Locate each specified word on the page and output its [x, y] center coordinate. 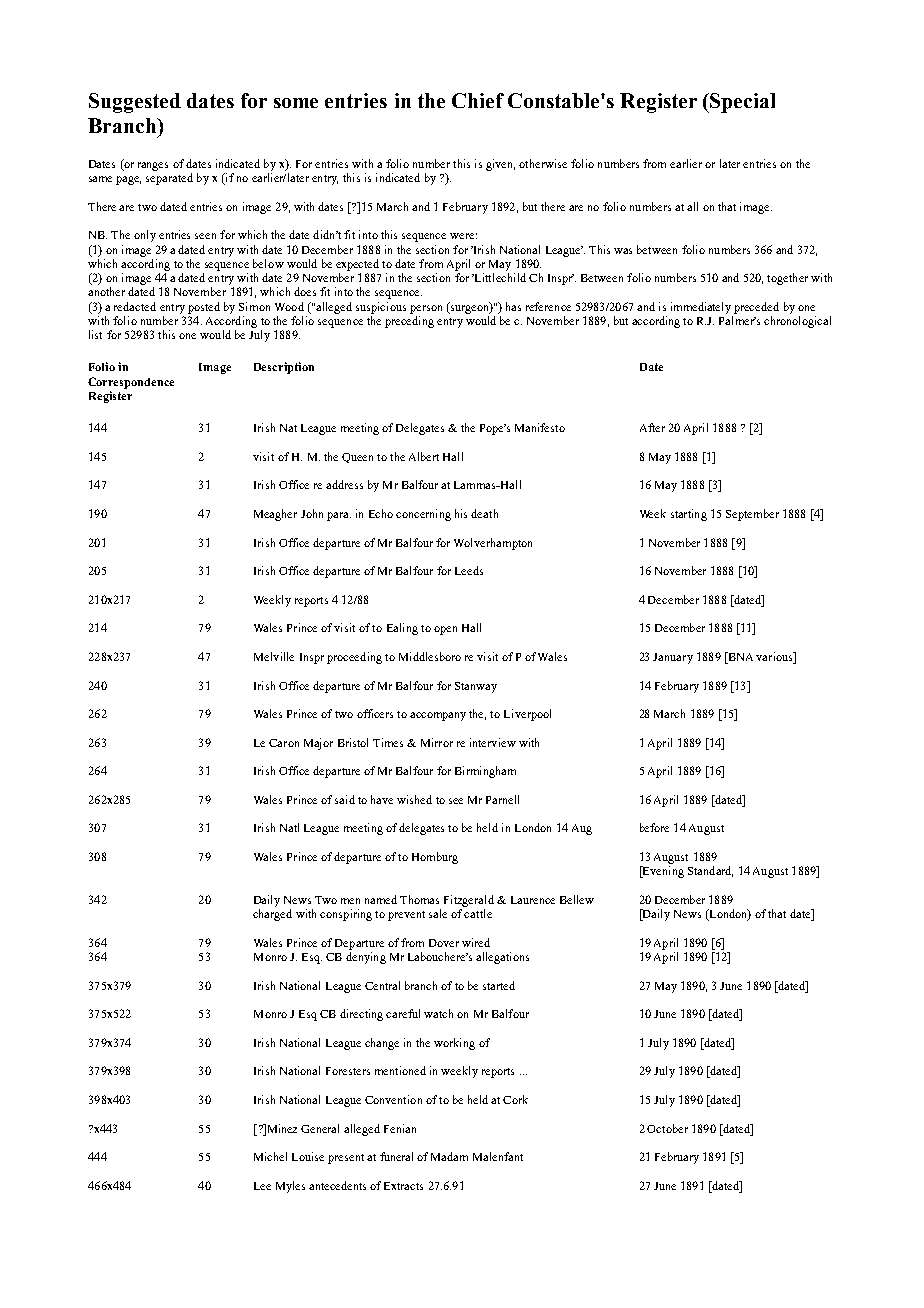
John [312, 513]
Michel [270, 1156]
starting [689, 515]
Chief [478, 100]
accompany [438, 716]
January [673, 658]
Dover [444, 943]
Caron [284, 743]
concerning [423, 515]
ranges [153, 166]
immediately [701, 308]
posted [204, 308]
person [426, 309]
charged [272, 915]
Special [742, 103]
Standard [710, 871]
